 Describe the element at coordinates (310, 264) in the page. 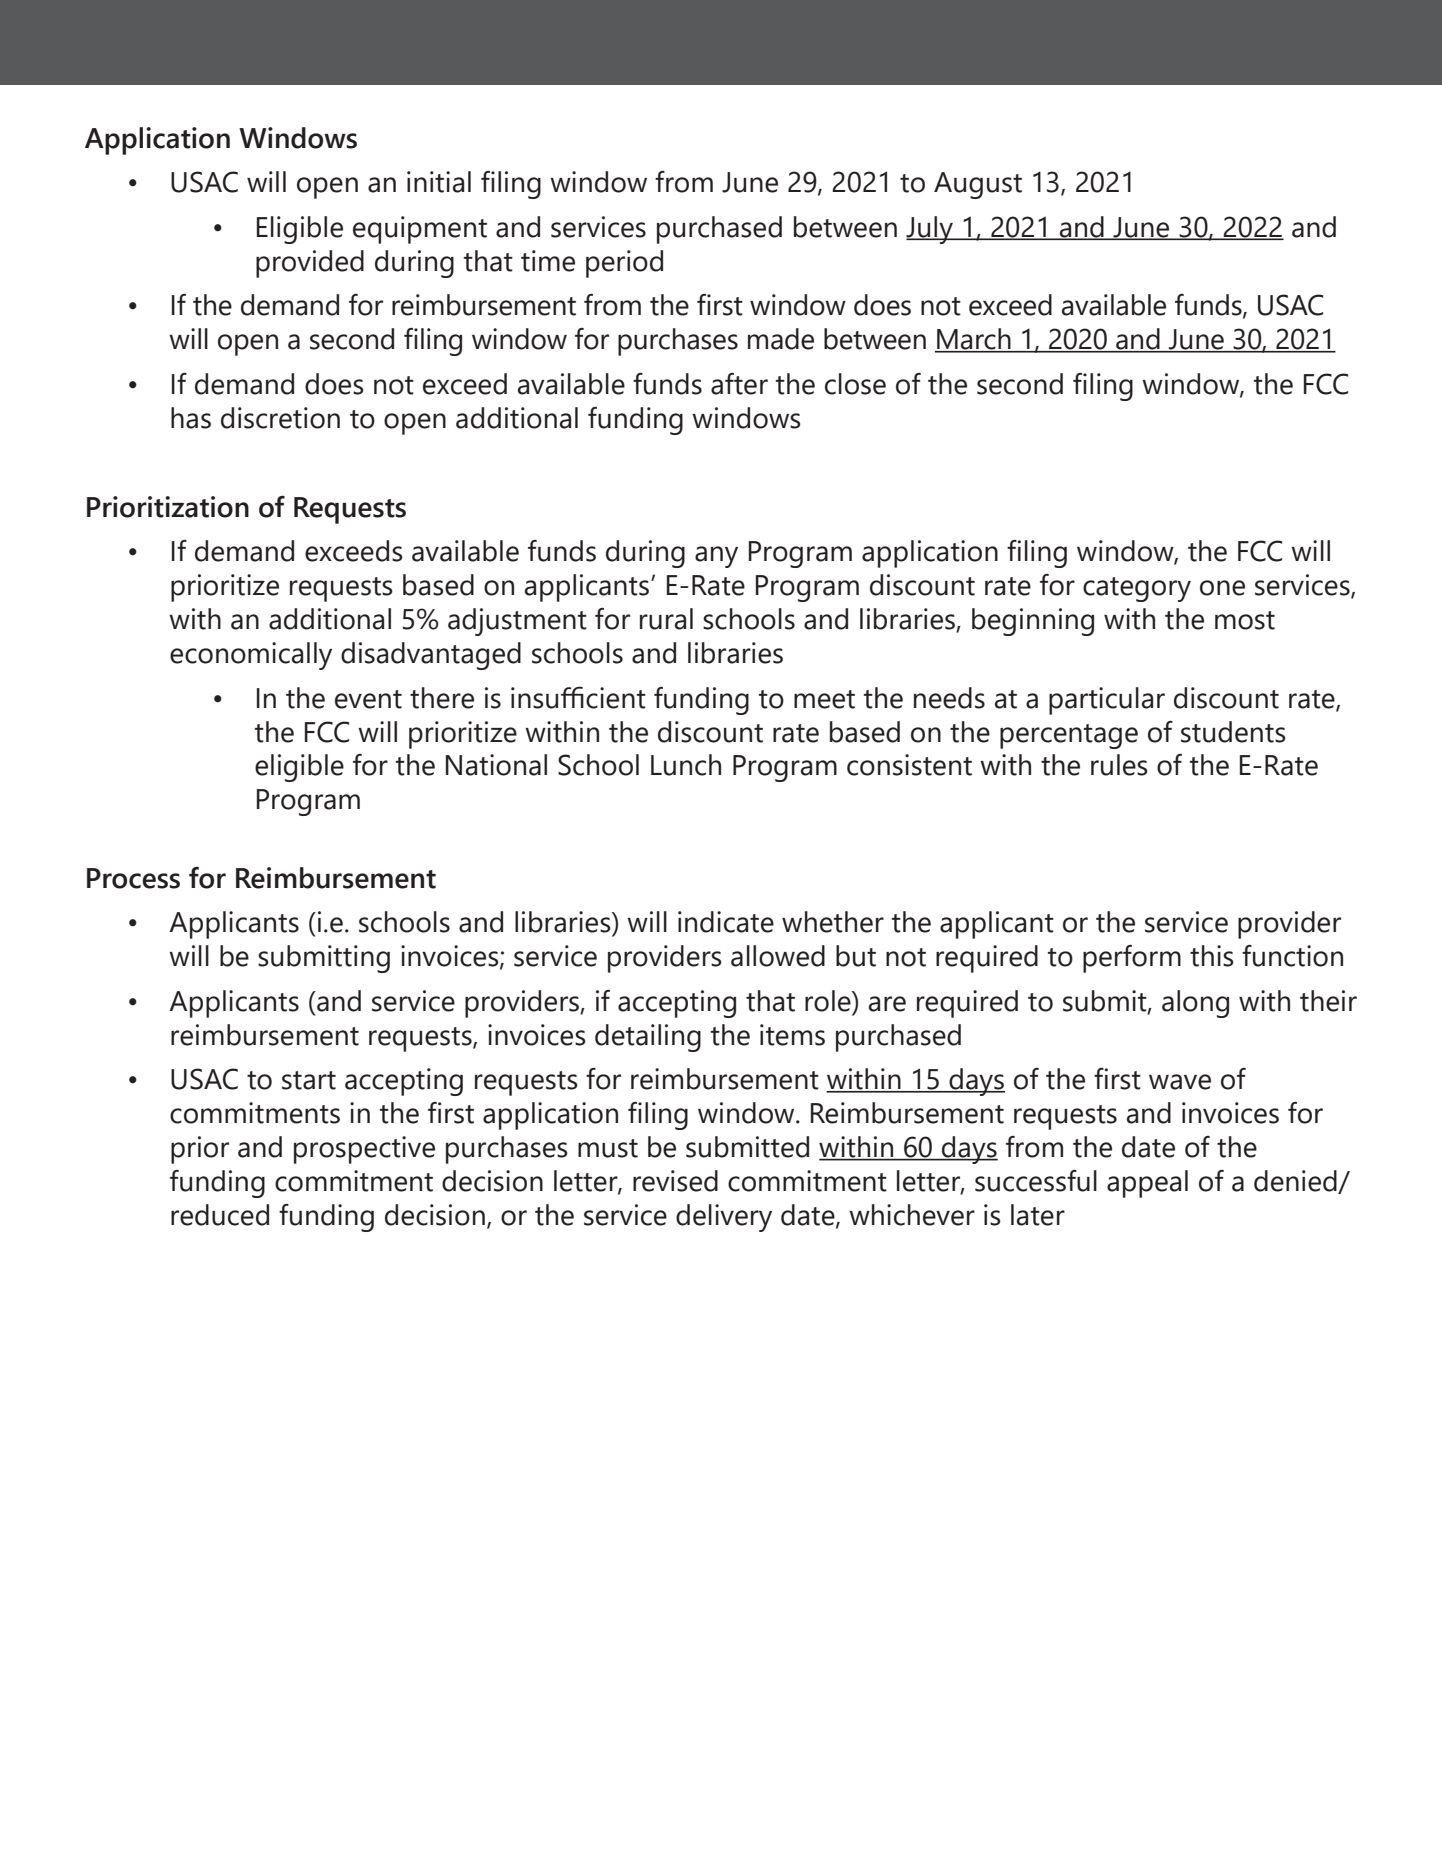

I see `provided` at that location.
